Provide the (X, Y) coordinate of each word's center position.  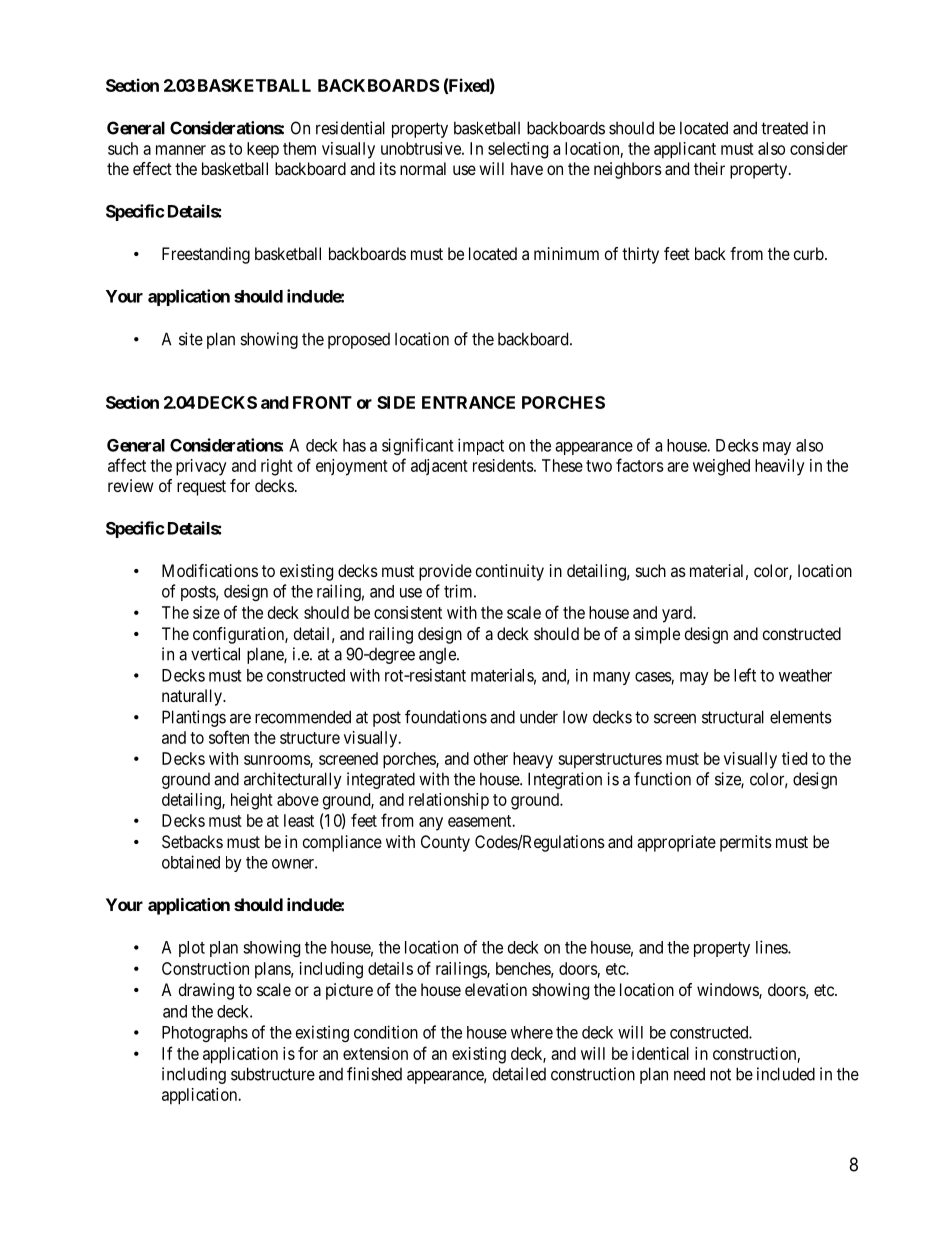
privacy (201, 467)
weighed (721, 467)
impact (481, 446)
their (709, 168)
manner (181, 150)
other (491, 758)
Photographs (205, 1034)
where (532, 1032)
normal (423, 168)
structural (733, 717)
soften (229, 737)
